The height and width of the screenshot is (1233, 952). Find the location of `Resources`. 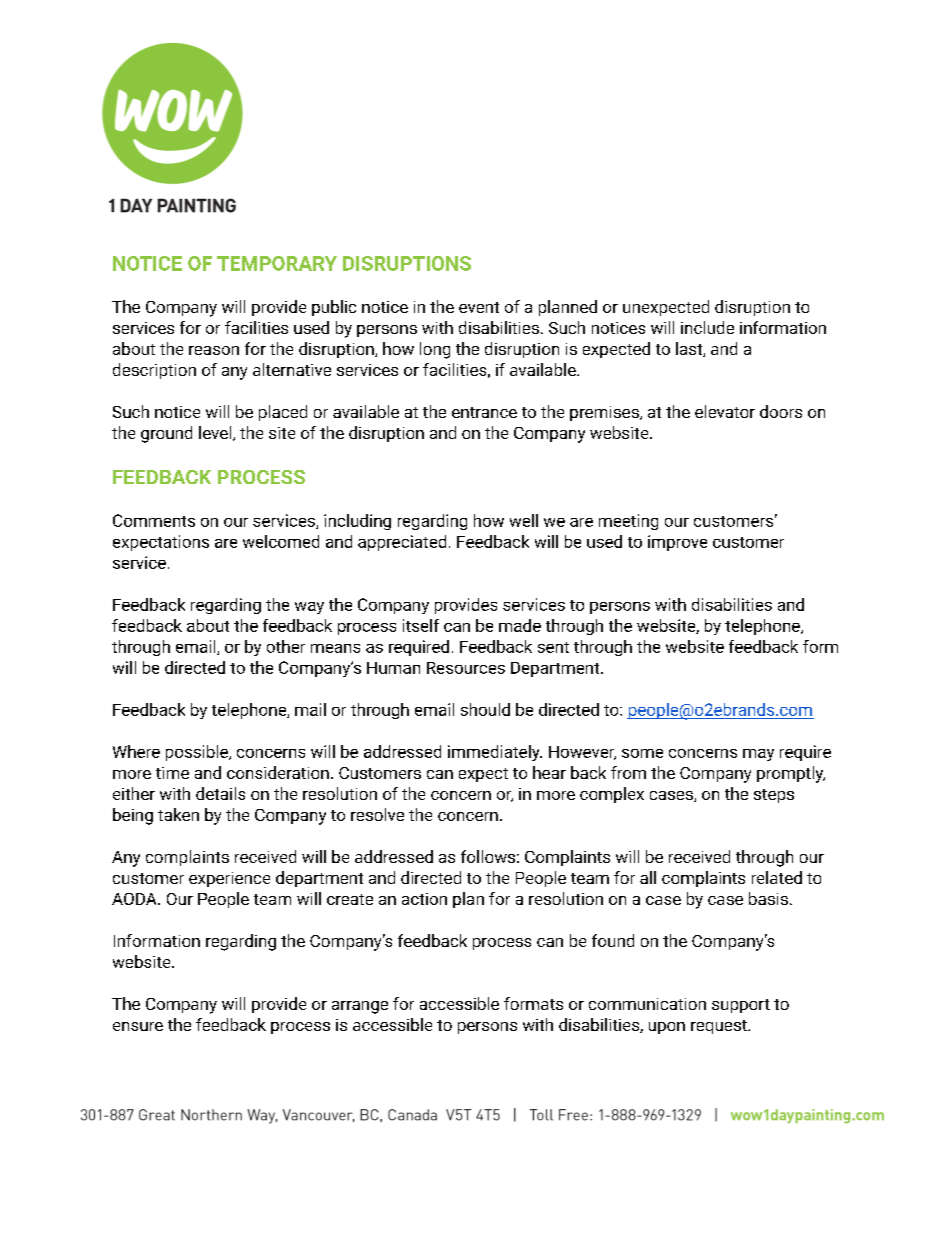

Resources is located at coordinates (466, 668).
